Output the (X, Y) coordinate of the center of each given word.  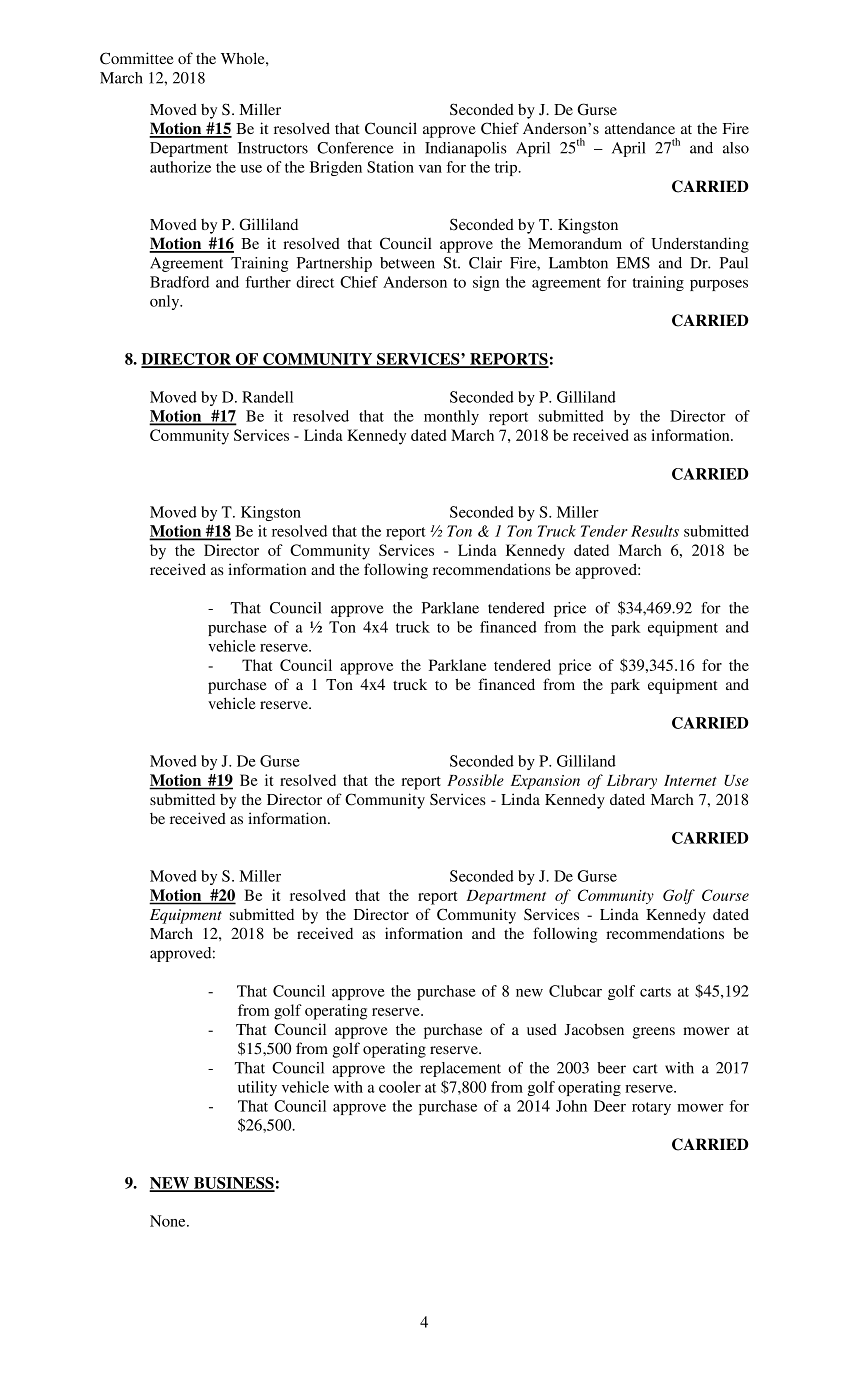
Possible (475, 780)
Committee (137, 58)
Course (725, 895)
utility (257, 1088)
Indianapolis (466, 149)
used (542, 1029)
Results (655, 531)
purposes (719, 285)
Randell (267, 397)
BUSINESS (233, 1184)
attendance (640, 128)
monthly (451, 417)
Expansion (545, 782)
